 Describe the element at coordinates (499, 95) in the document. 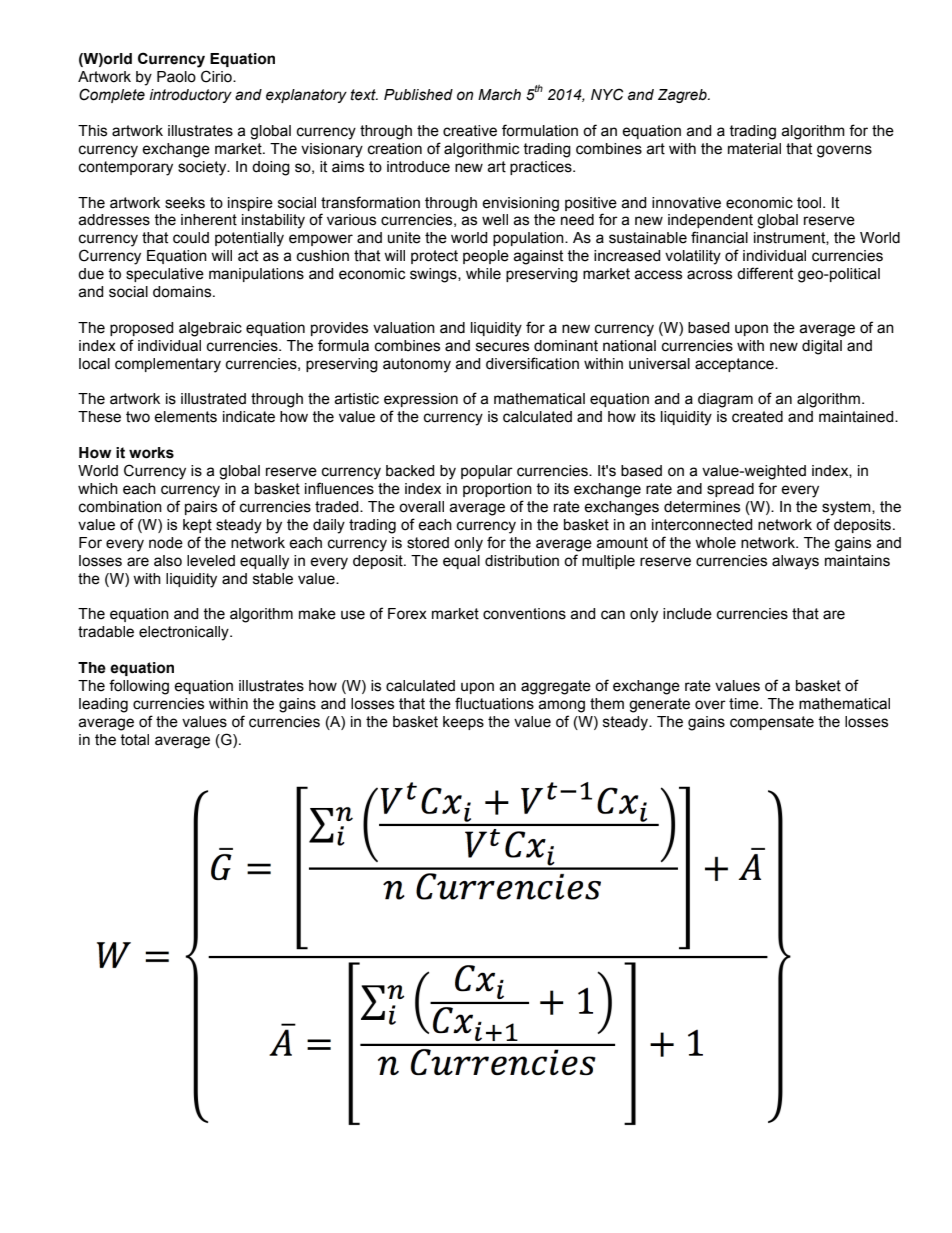

I see `March` at that location.
